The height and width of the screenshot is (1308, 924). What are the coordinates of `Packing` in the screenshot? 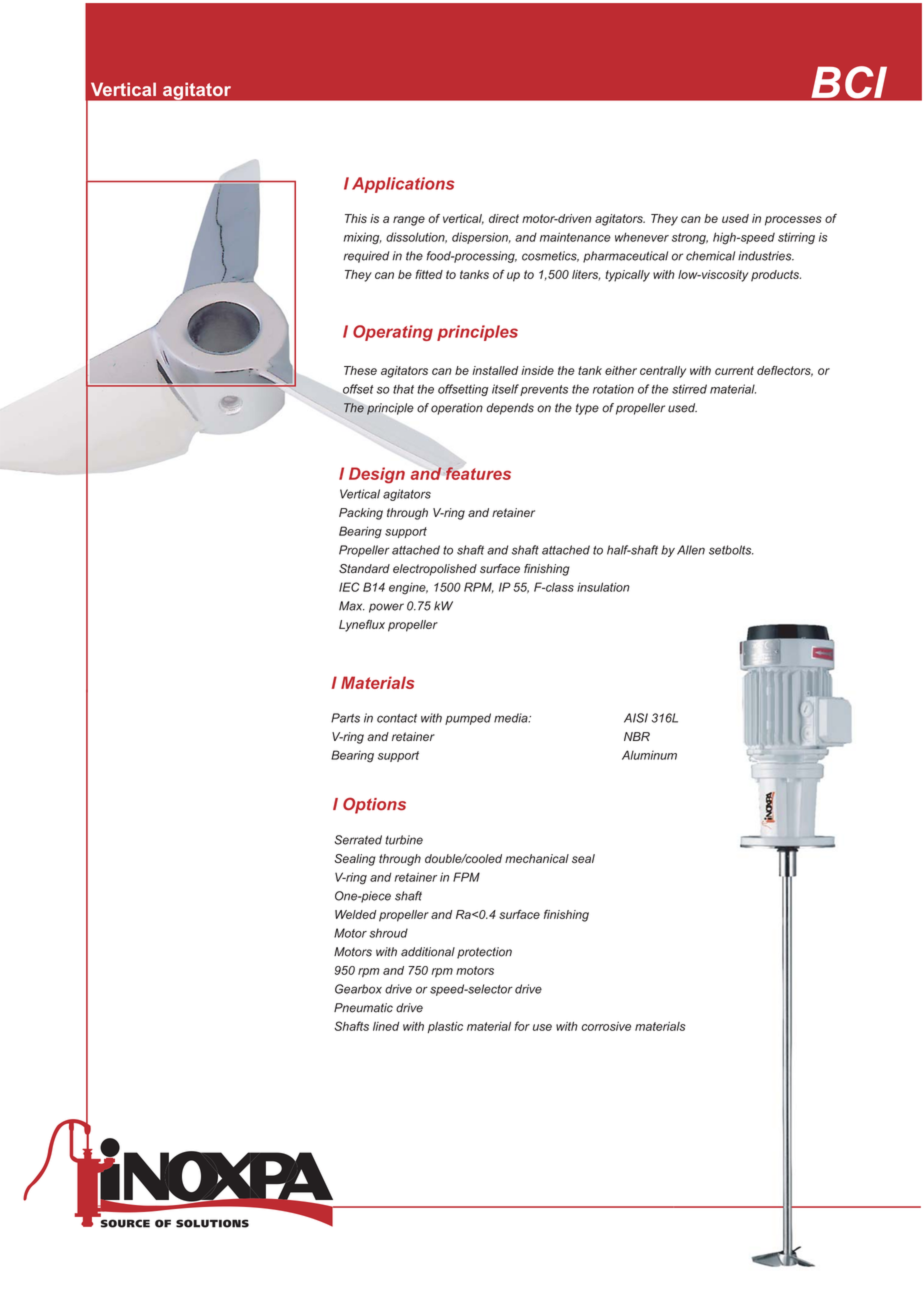 It's located at (361, 514).
